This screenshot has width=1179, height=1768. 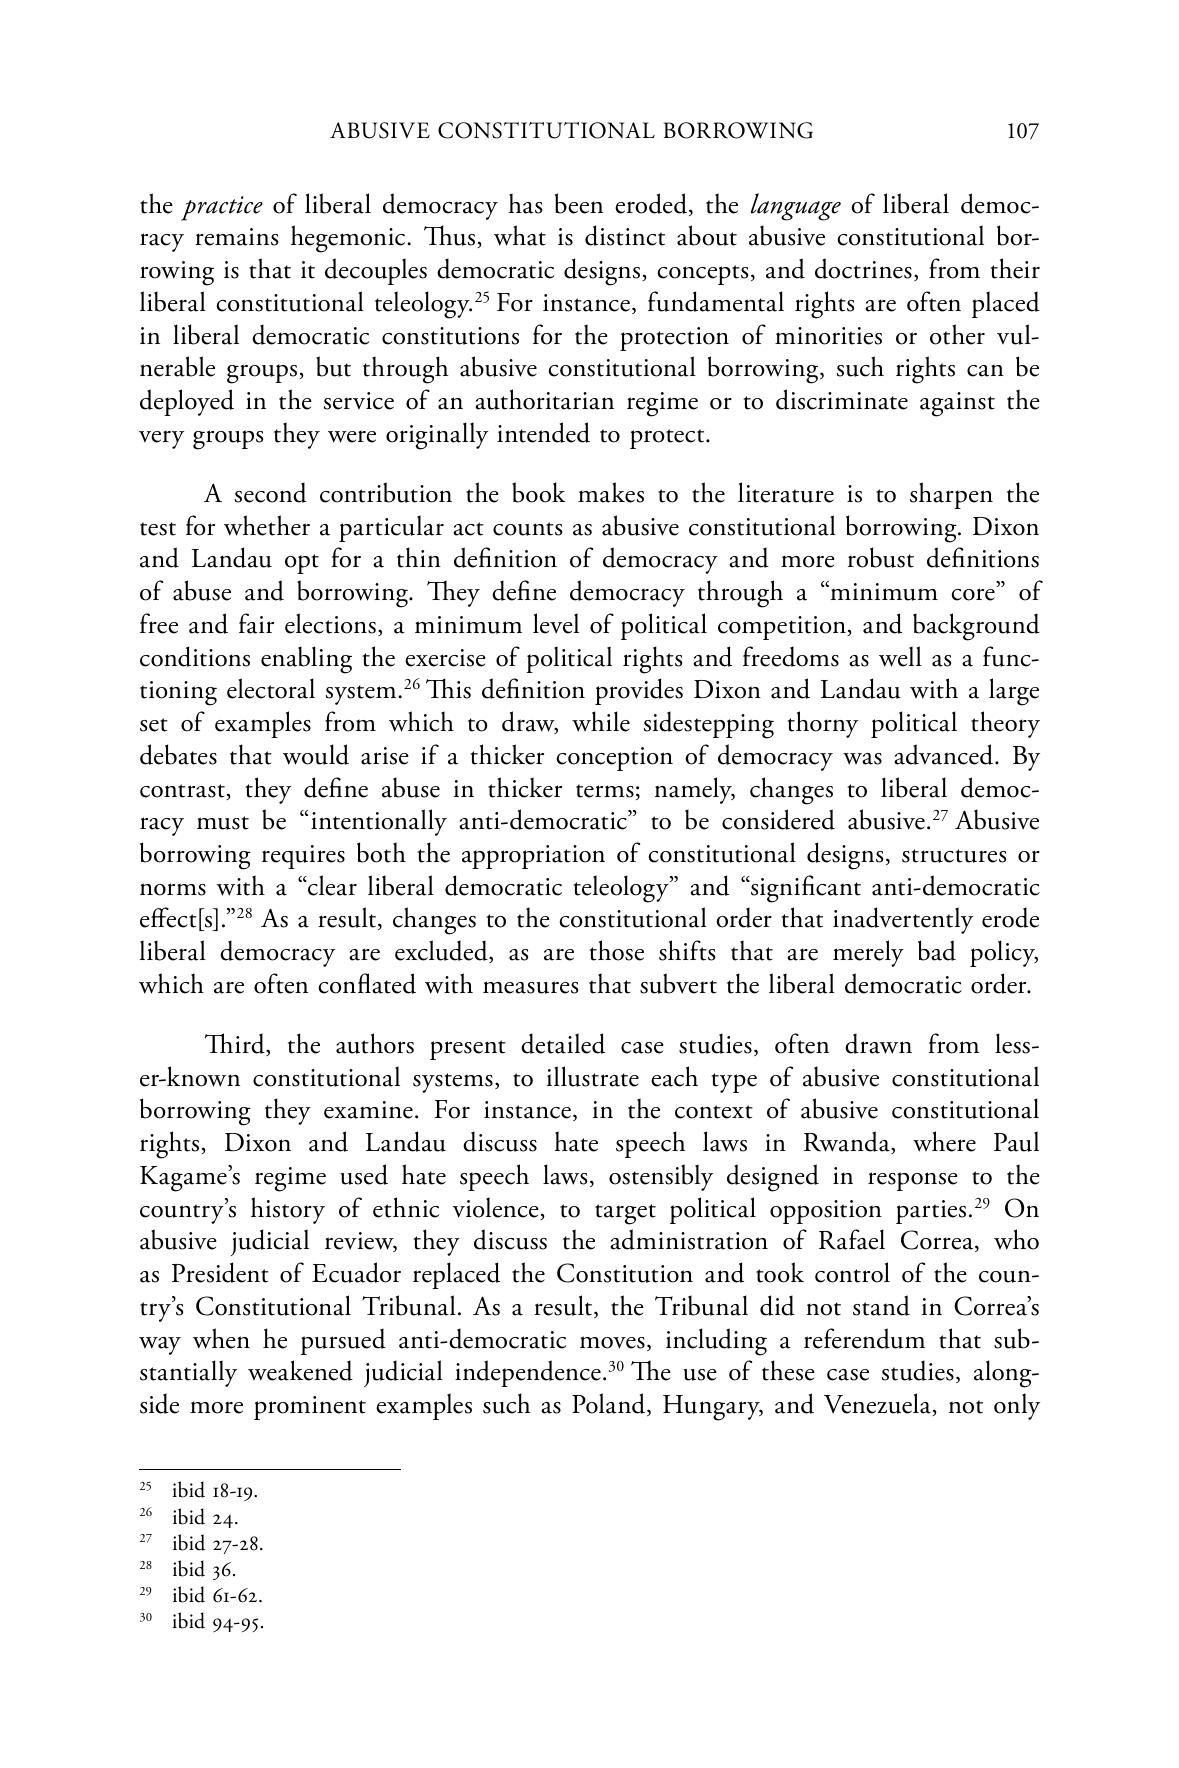 What do you see at coordinates (221, 1338) in the screenshot?
I see `when` at bounding box center [221, 1338].
